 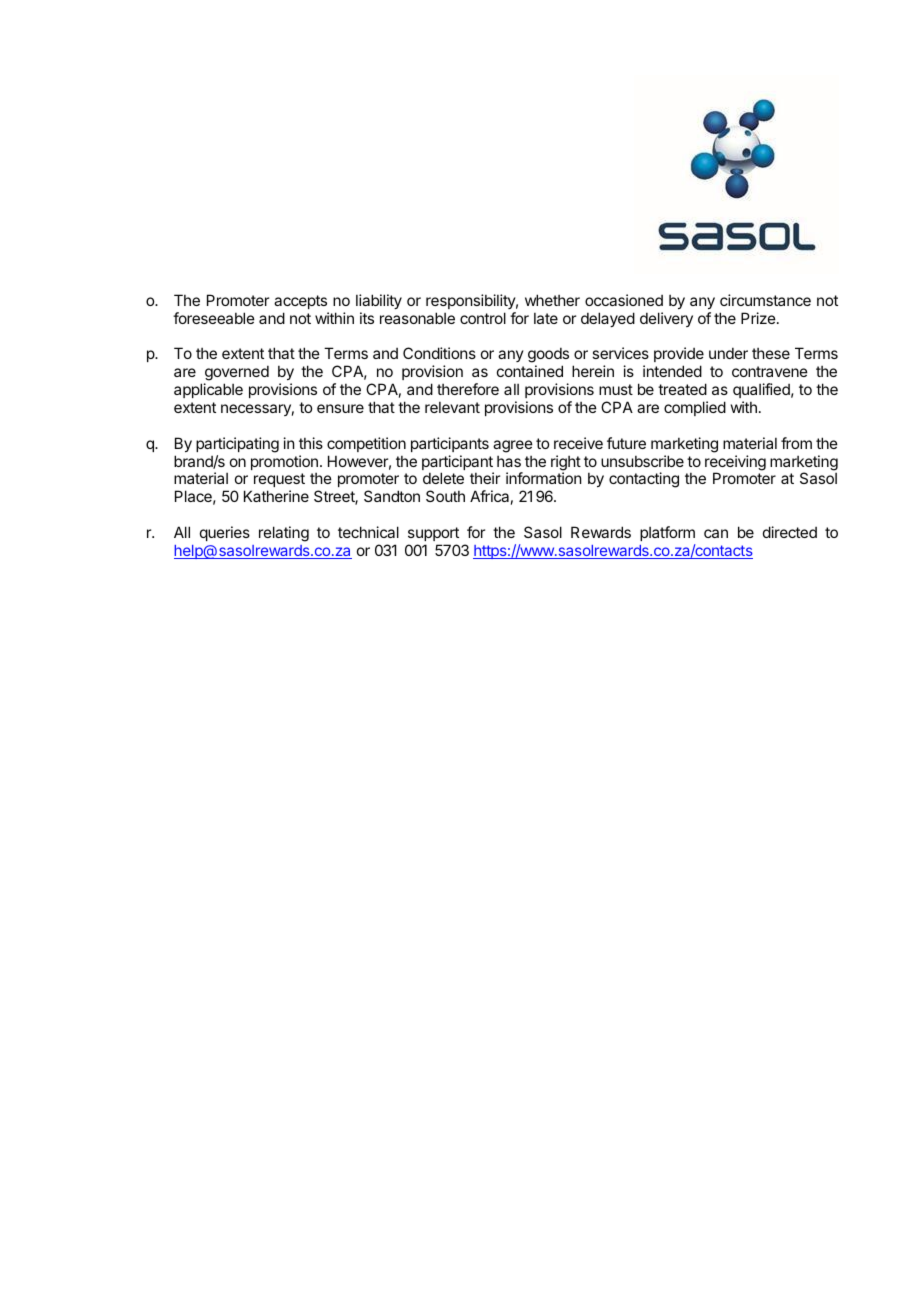 I want to click on support, so click(x=433, y=534).
